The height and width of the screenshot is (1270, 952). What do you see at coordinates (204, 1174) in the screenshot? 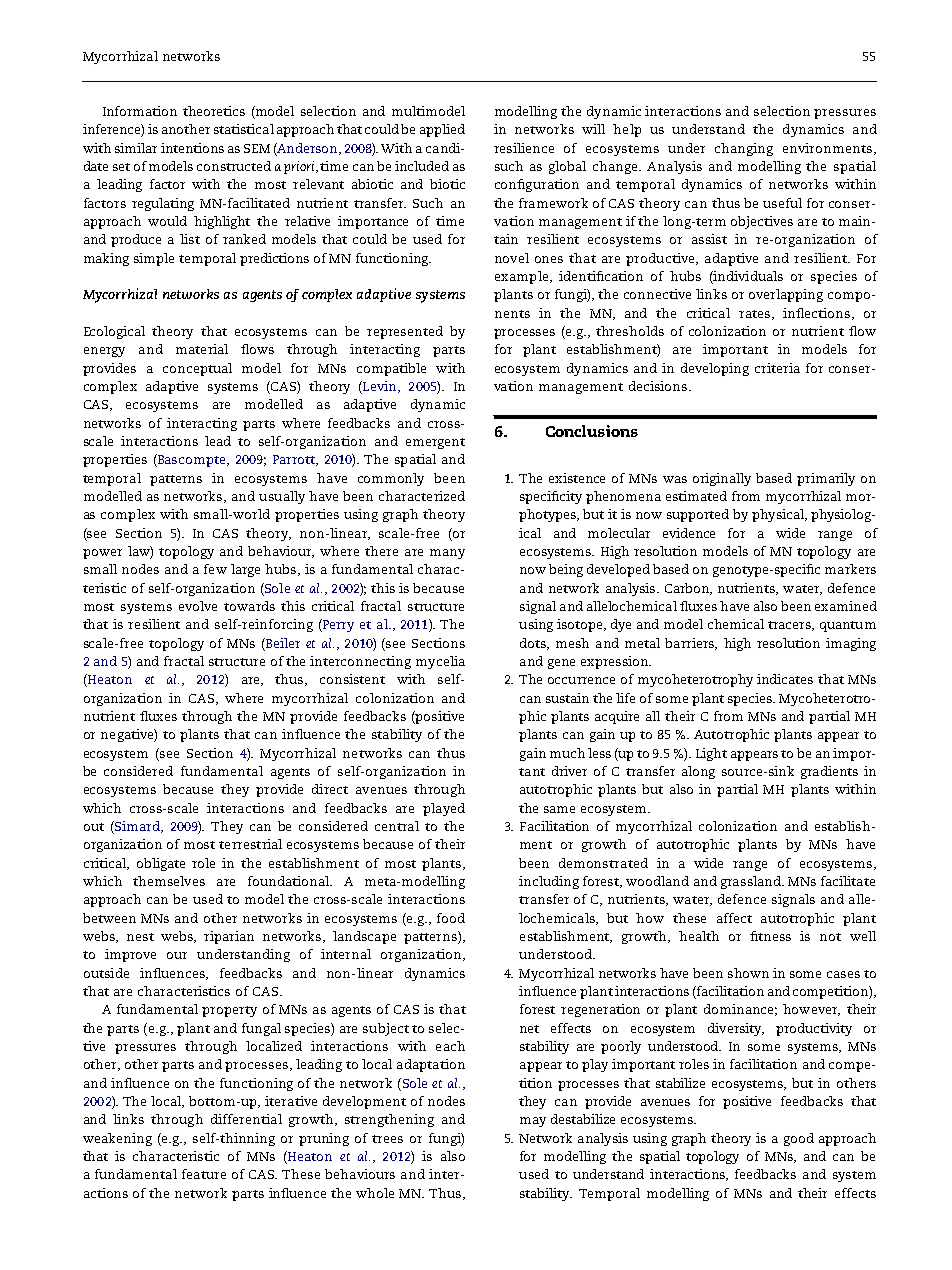
I see `feature` at bounding box center [204, 1174].
